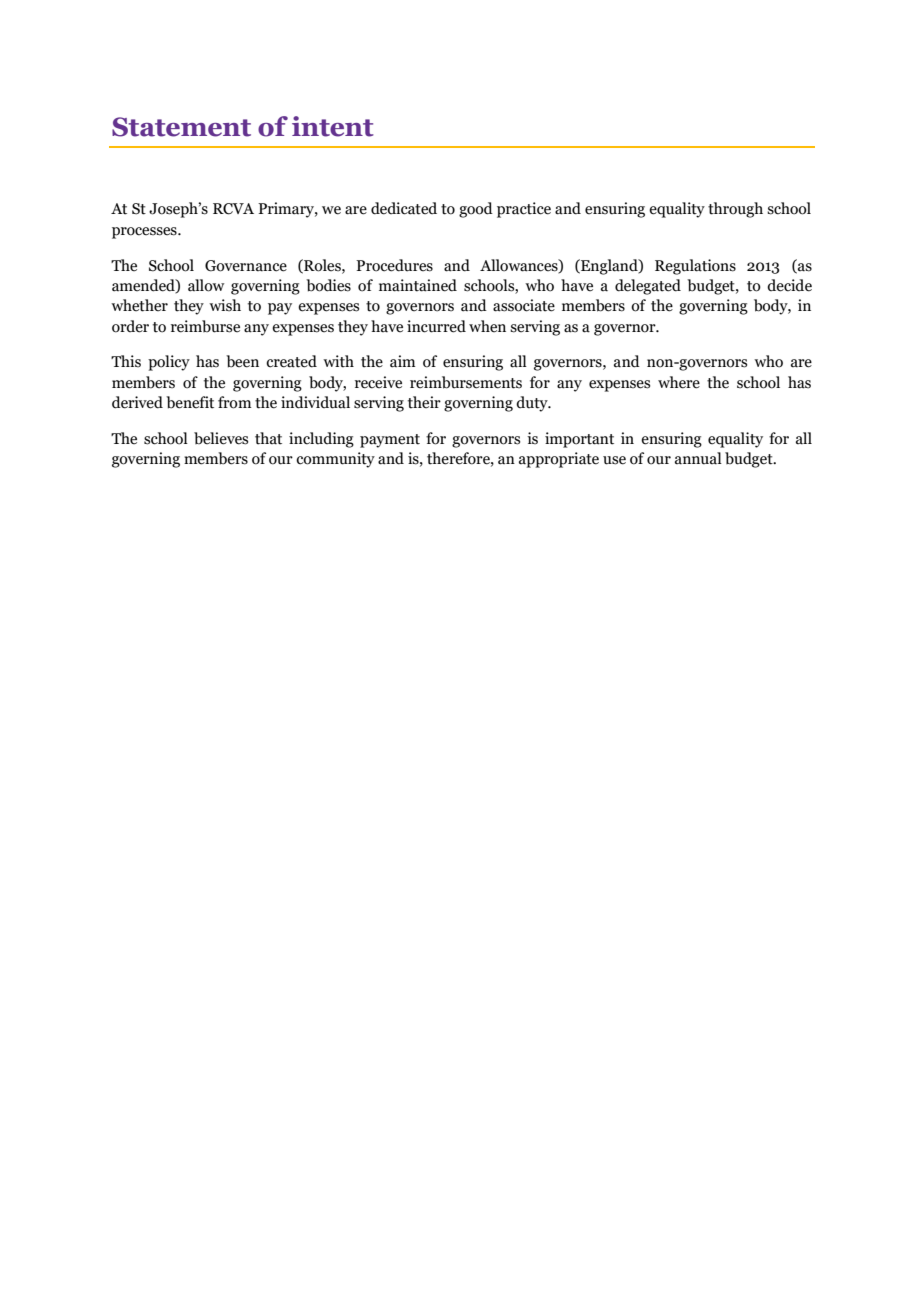  I want to click on Governance, so click(246, 266).
